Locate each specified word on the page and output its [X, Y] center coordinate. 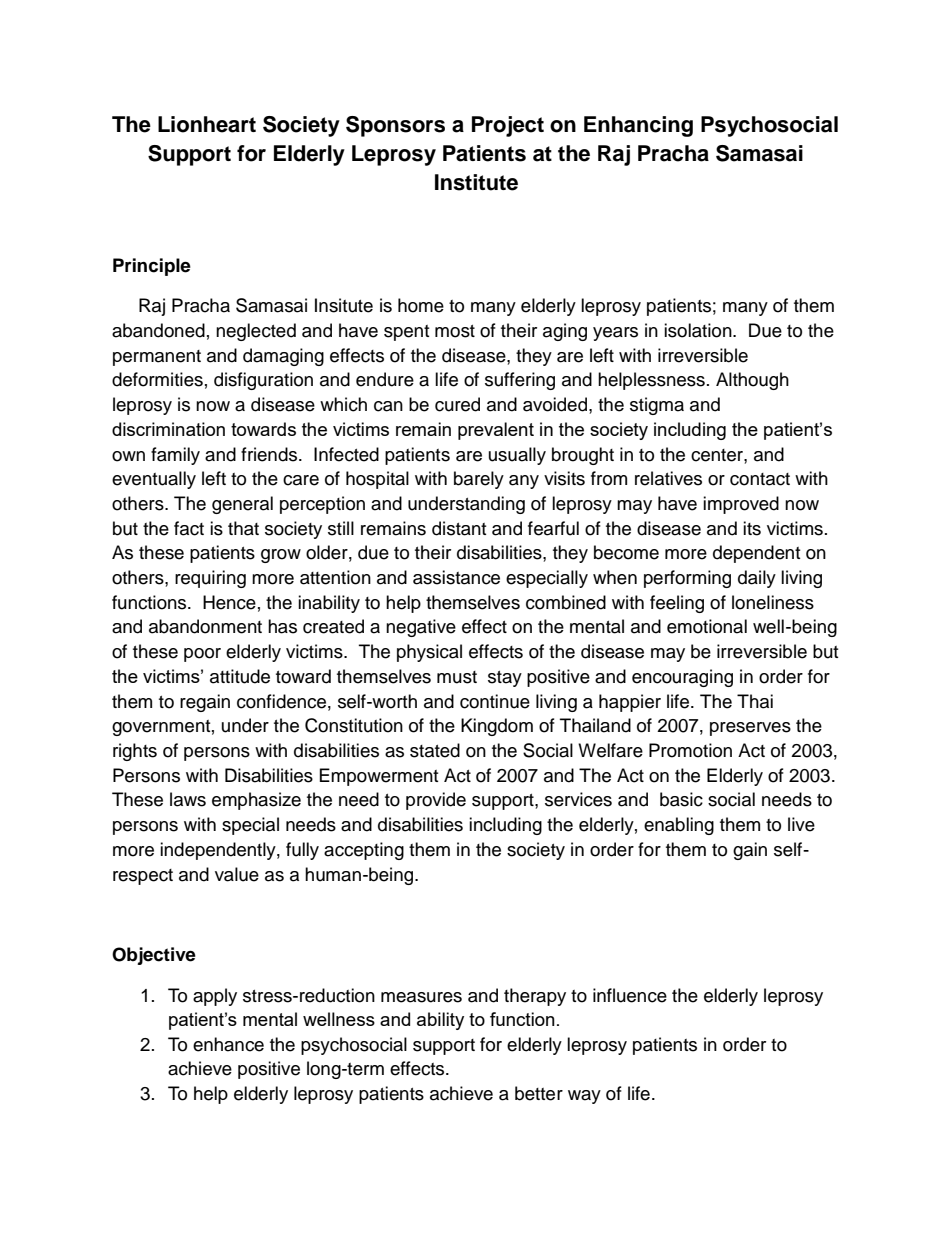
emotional [707, 626]
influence [630, 995]
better [539, 1093]
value [237, 874]
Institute [476, 182]
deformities [157, 379]
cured [457, 404]
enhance [228, 1044]
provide [436, 801]
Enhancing [638, 126]
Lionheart [207, 124]
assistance [456, 577]
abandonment [205, 626]
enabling [679, 826]
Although [752, 381]
